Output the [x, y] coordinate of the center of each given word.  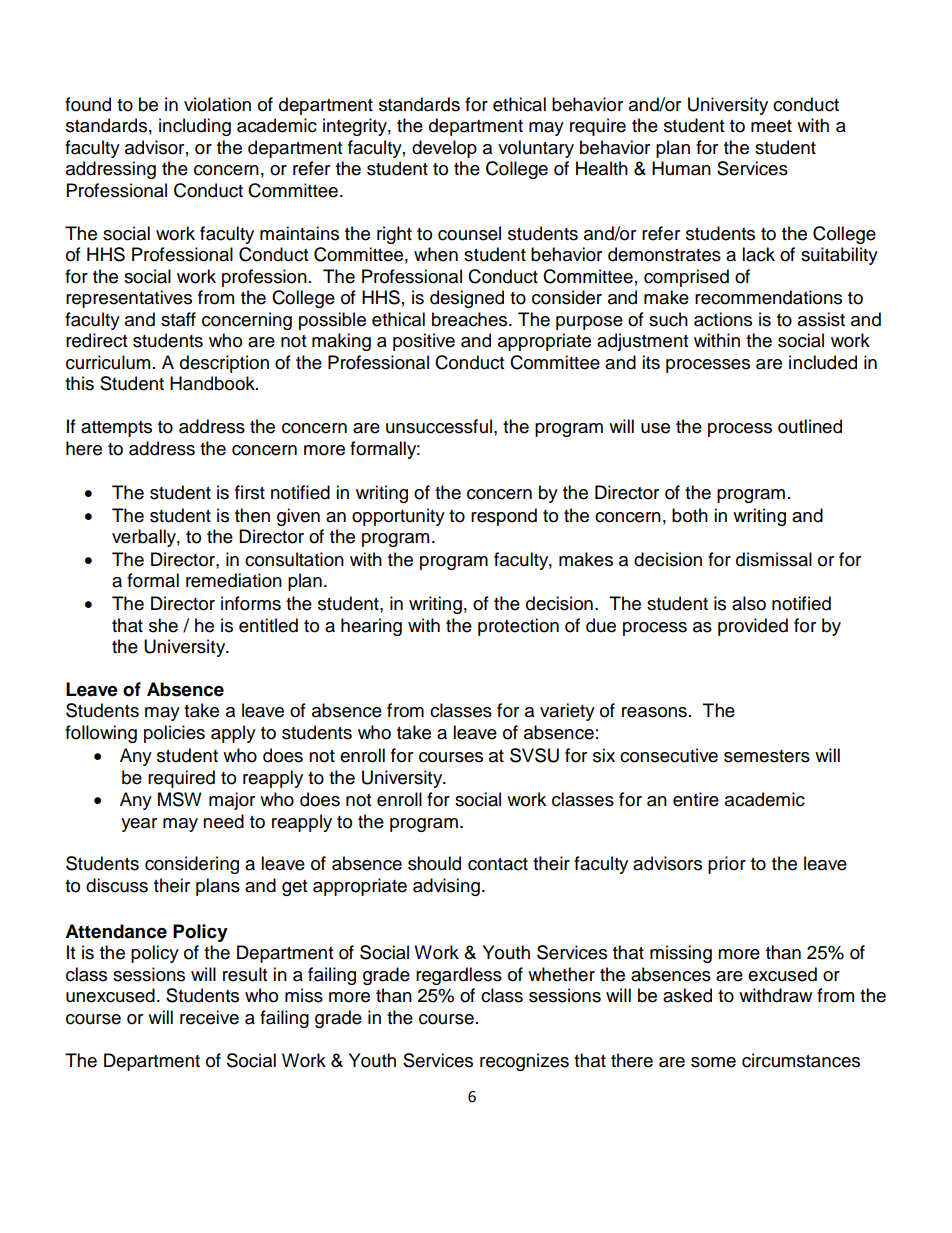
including [195, 127]
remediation [234, 580]
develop [444, 149]
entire [696, 799]
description [224, 364]
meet [771, 126]
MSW [180, 799]
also [749, 603]
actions [723, 319]
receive [209, 1017]
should [434, 863]
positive [424, 342]
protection [518, 627]
